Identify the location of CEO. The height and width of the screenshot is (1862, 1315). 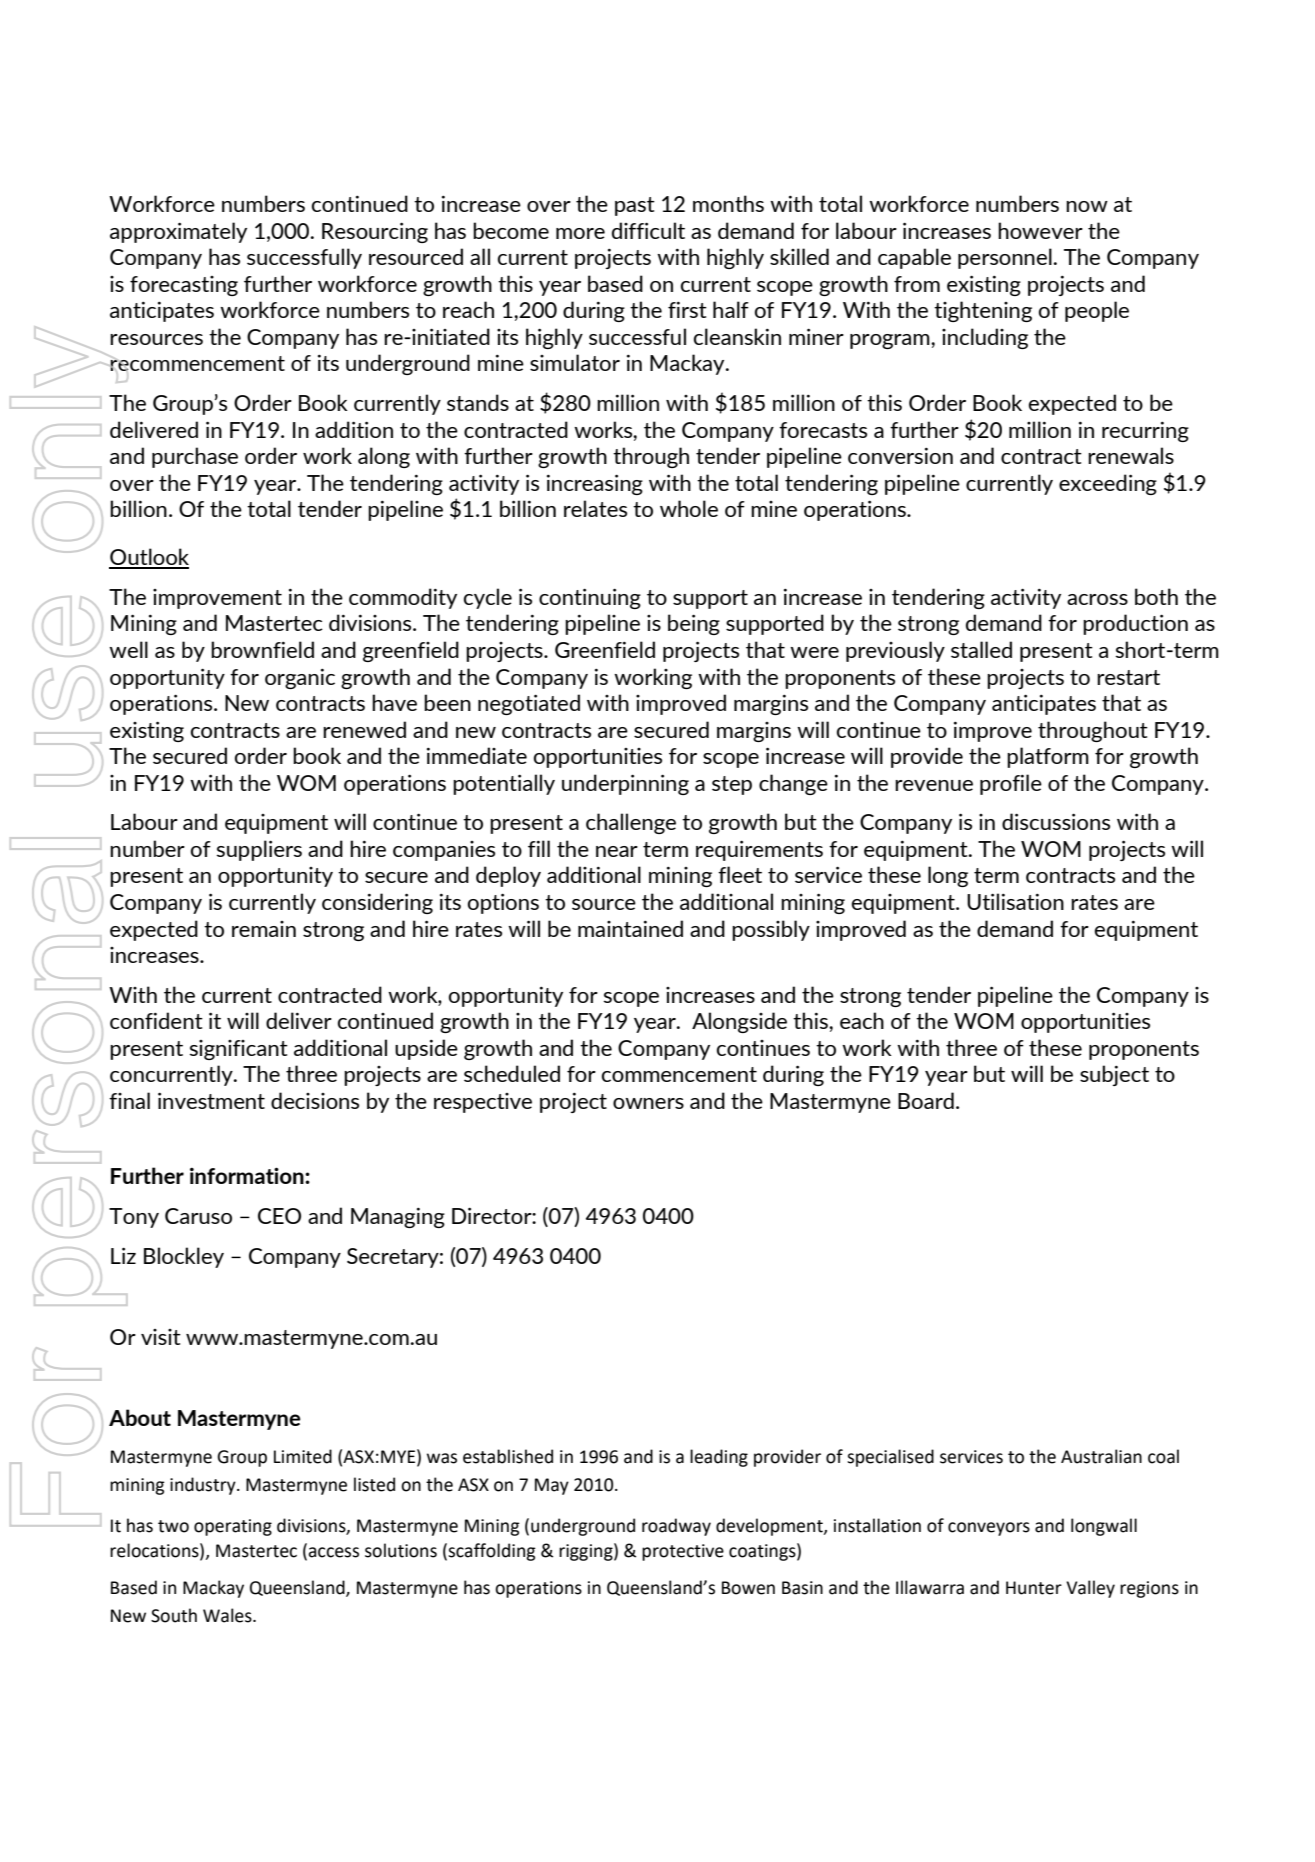
(279, 1216).
